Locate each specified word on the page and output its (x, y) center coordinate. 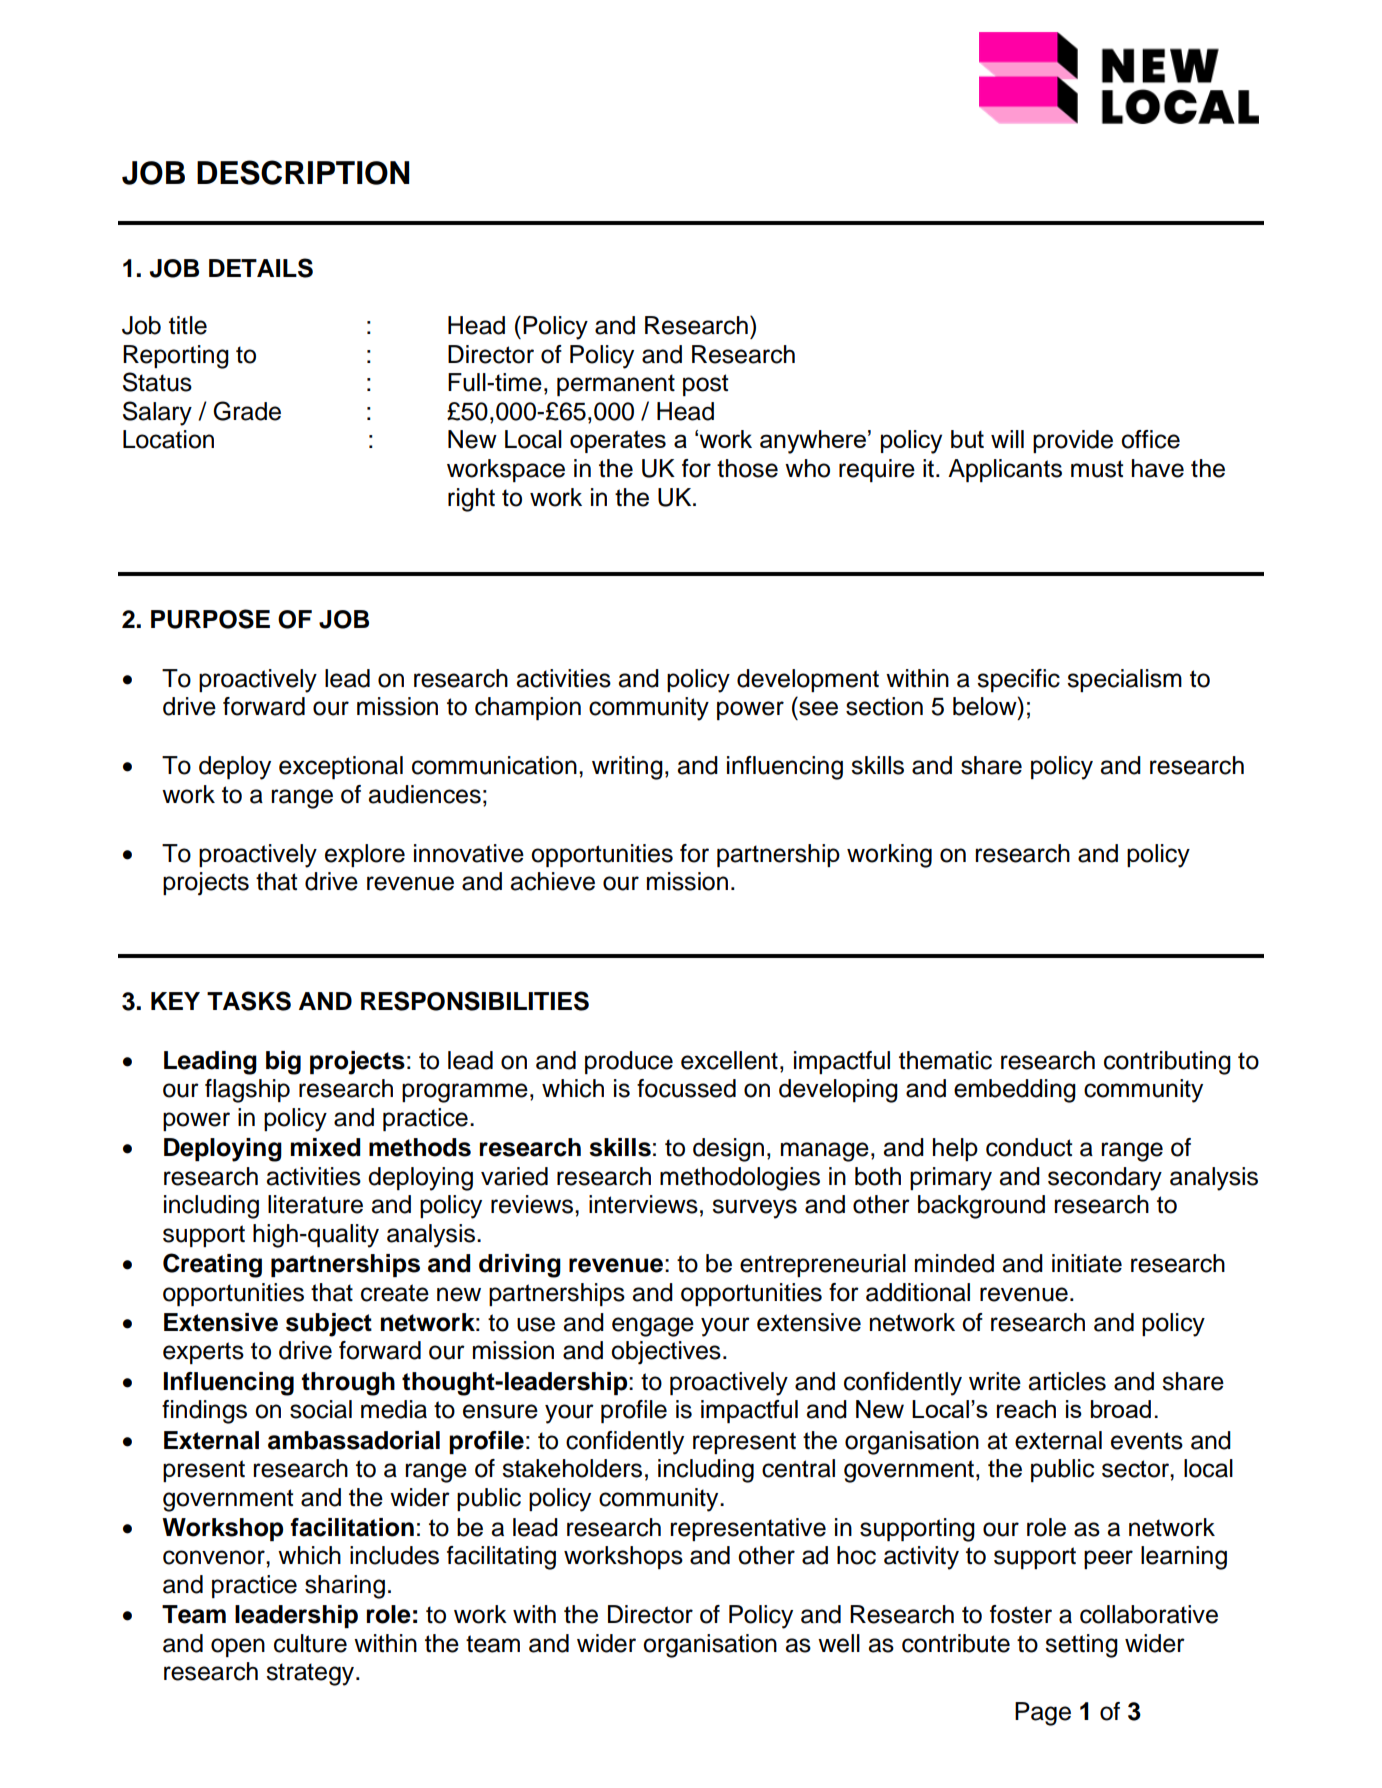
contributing (1167, 1063)
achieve (552, 881)
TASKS (249, 1001)
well (839, 1643)
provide (1073, 441)
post (705, 385)
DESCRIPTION (303, 172)
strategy (311, 1674)
